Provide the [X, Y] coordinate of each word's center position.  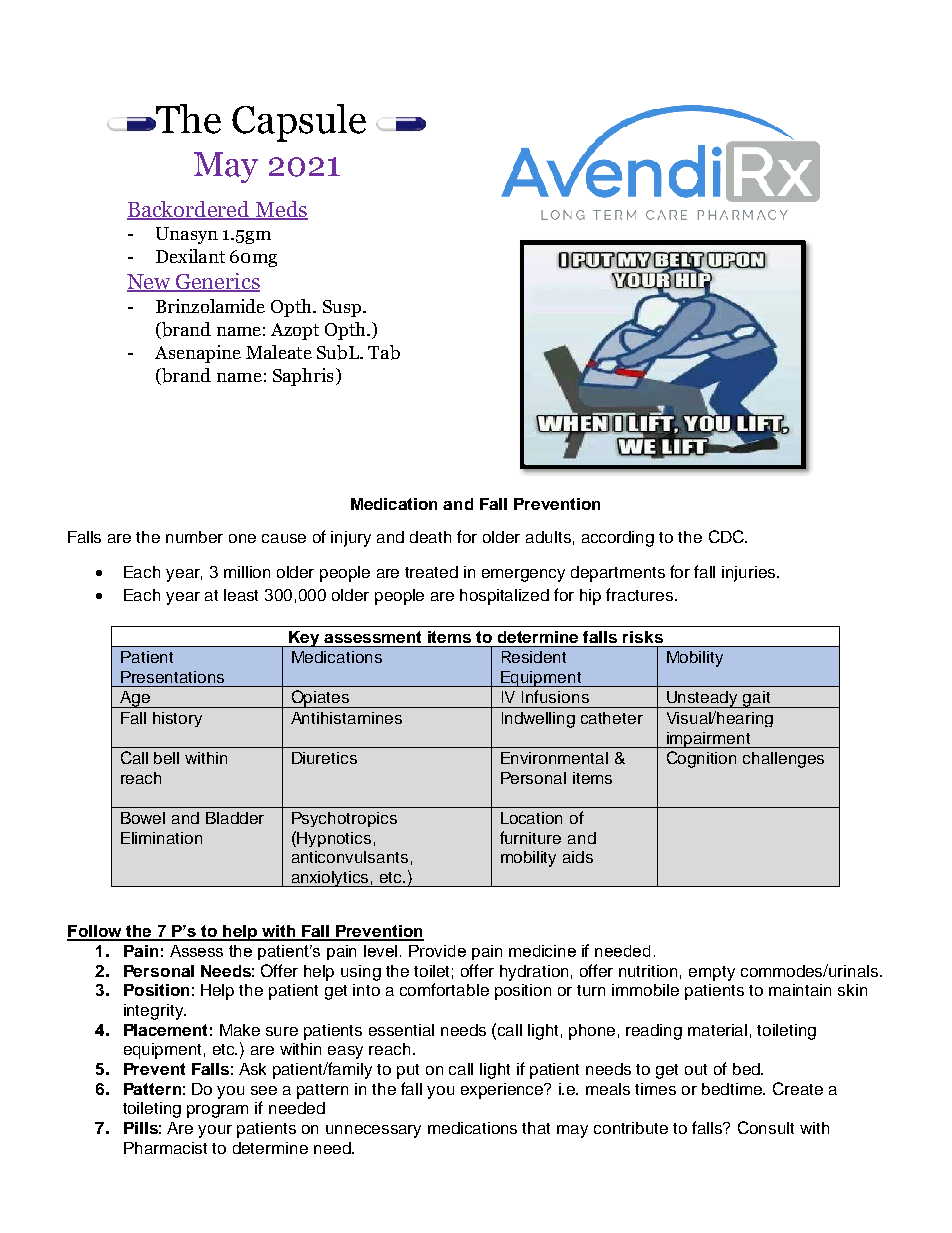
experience [503, 1091]
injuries [750, 574]
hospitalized [504, 597]
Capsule [299, 123]
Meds [280, 210]
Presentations [172, 677]
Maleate [279, 352]
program [217, 1111]
